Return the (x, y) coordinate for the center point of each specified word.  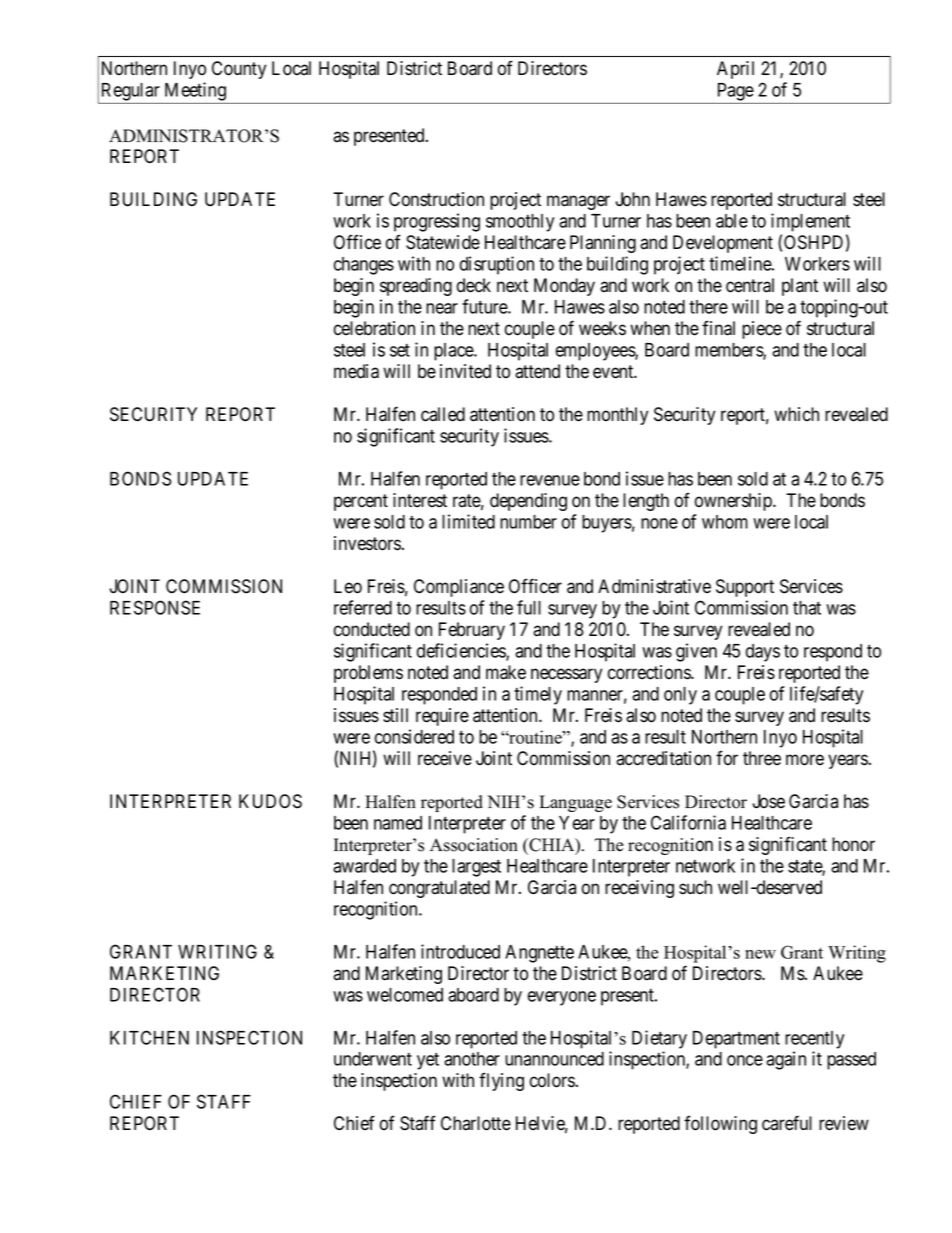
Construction (436, 199)
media (356, 371)
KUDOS (270, 801)
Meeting (195, 91)
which (796, 414)
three (762, 758)
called (443, 414)
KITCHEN (149, 1037)
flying (501, 1081)
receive (445, 758)
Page (736, 92)
